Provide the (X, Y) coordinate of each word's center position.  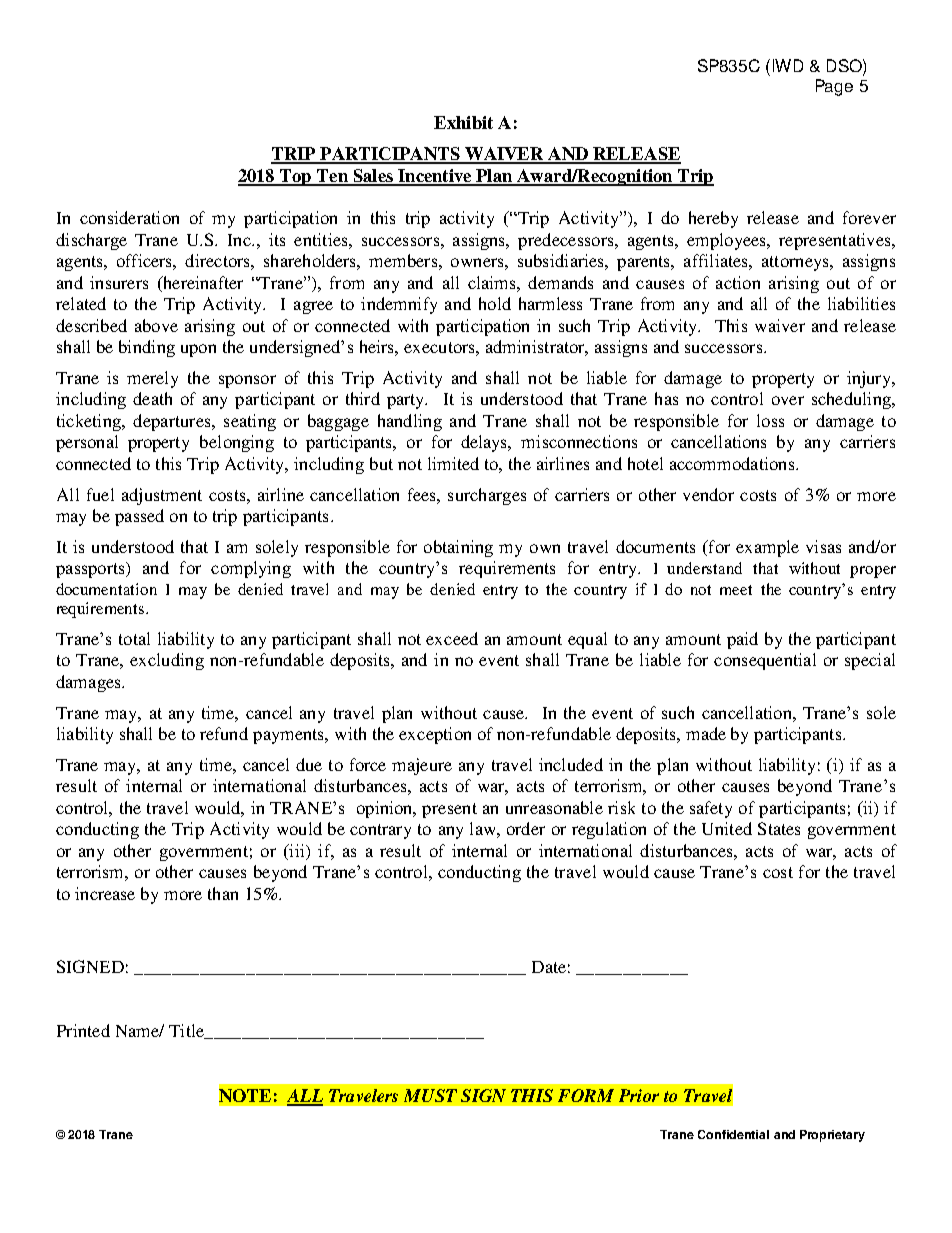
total (134, 638)
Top (296, 177)
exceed (452, 638)
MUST (430, 1095)
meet (736, 590)
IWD (788, 65)
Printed (83, 1030)
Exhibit (463, 122)
